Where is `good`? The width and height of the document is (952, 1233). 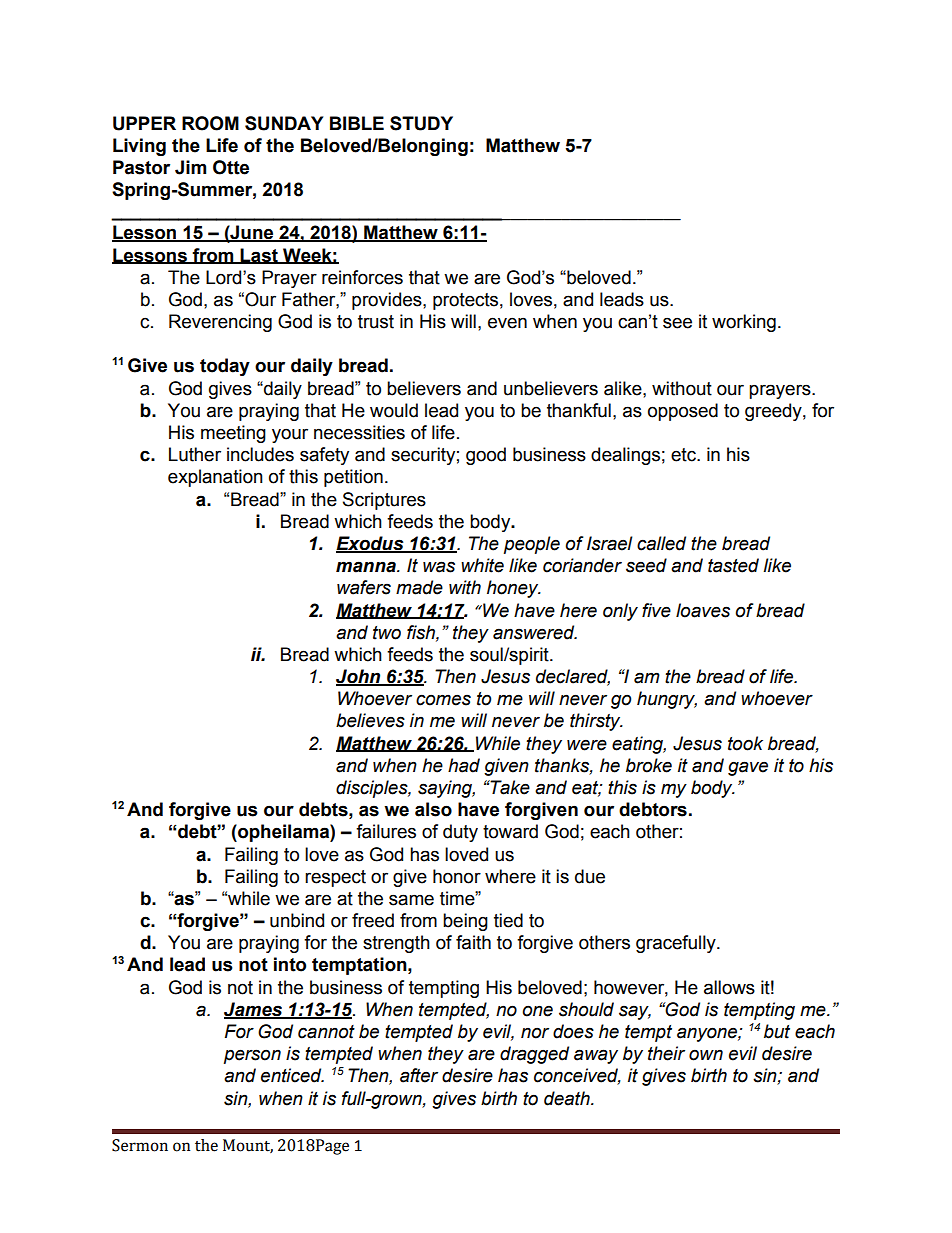
good is located at coordinates (486, 456).
